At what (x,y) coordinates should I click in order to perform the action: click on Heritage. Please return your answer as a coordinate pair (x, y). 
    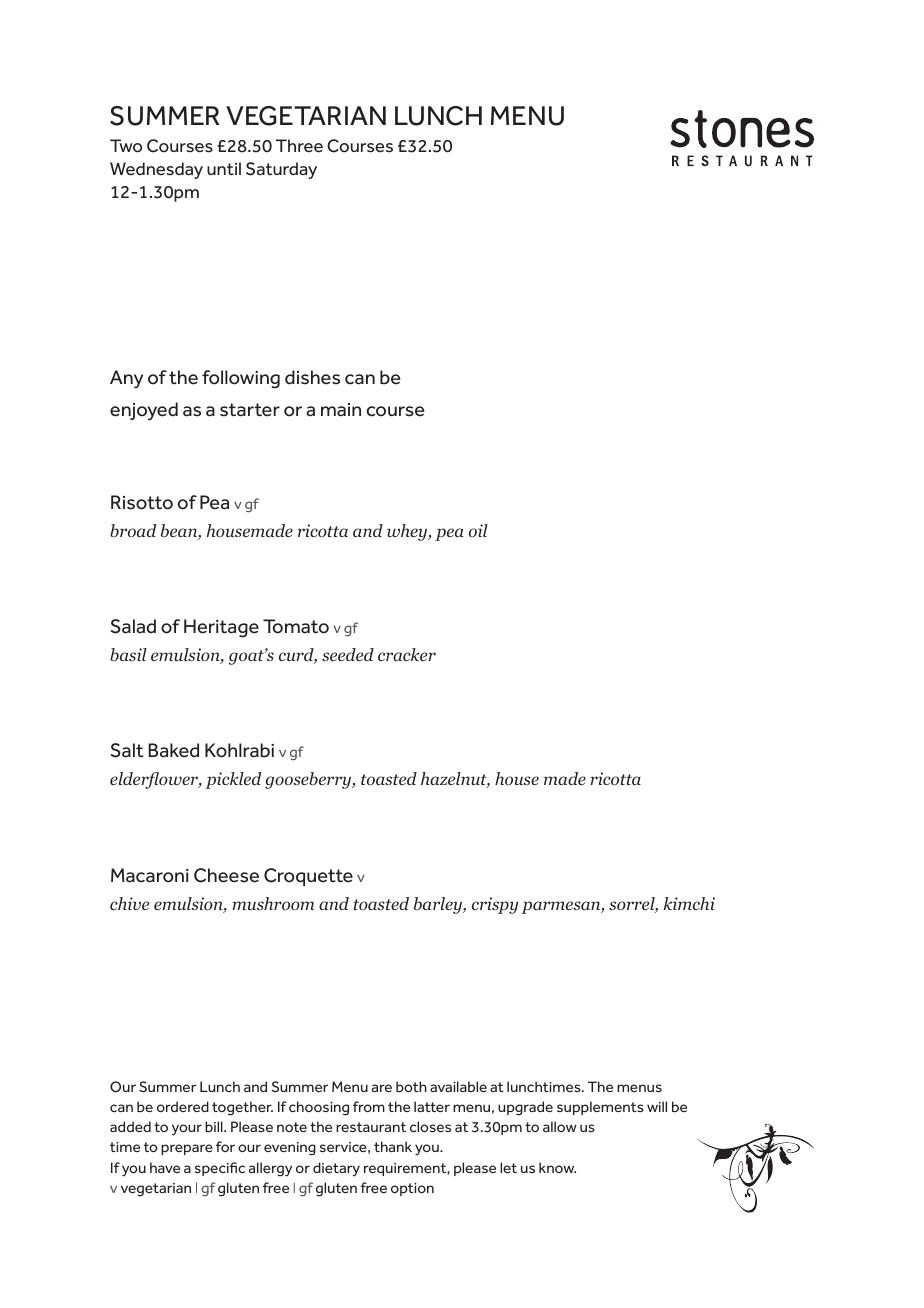
    Looking at the image, I should click on (221, 628).
